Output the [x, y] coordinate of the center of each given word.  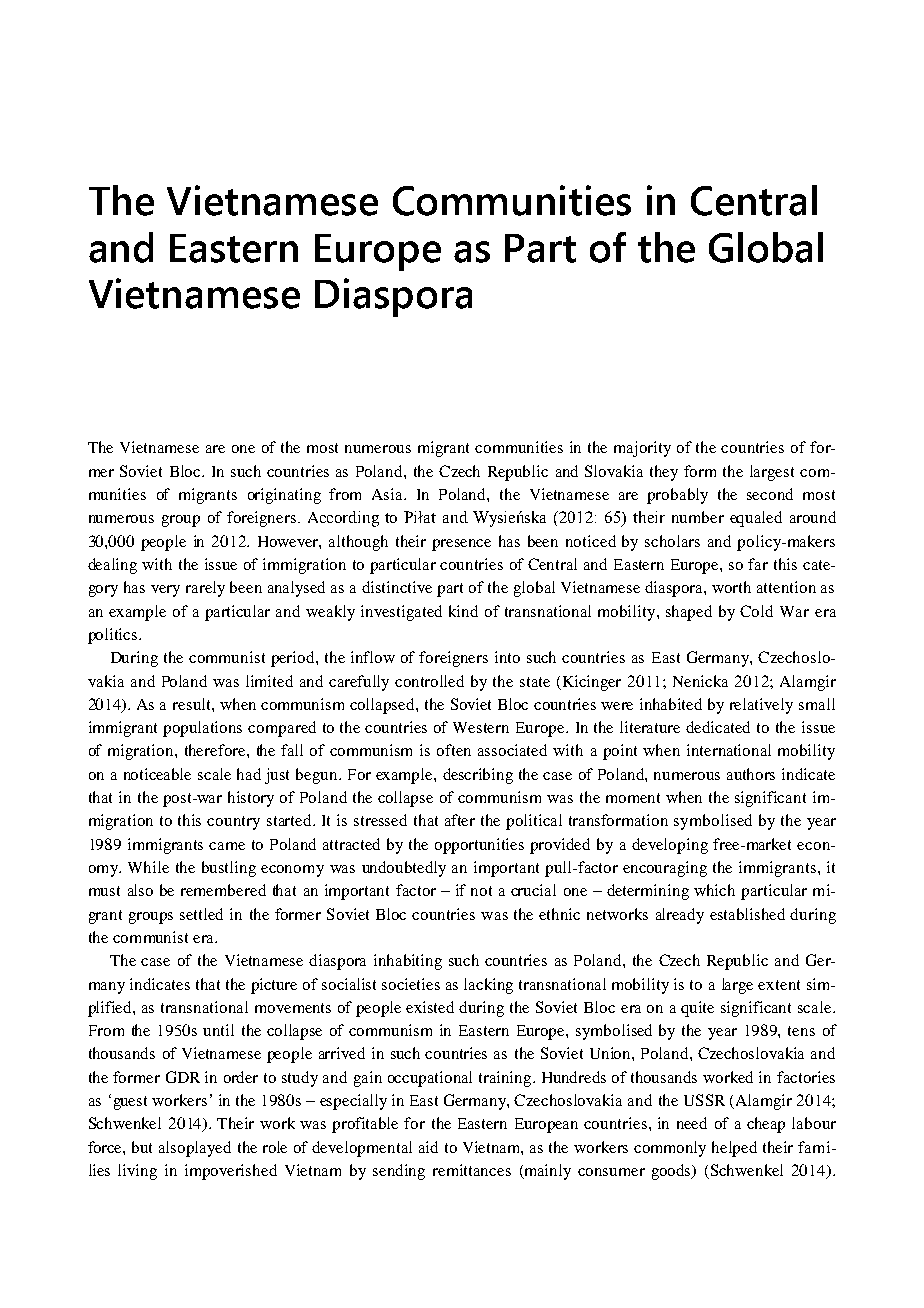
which [714, 890]
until [218, 1030]
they [664, 473]
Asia [389, 494]
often [454, 750]
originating [284, 496]
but [142, 1147]
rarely [205, 589]
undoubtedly [404, 869]
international [729, 750]
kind [463, 611]
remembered [223, 890]
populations [202, 729]
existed [430, 1007]
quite [697, 1009]
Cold [756, 611]
